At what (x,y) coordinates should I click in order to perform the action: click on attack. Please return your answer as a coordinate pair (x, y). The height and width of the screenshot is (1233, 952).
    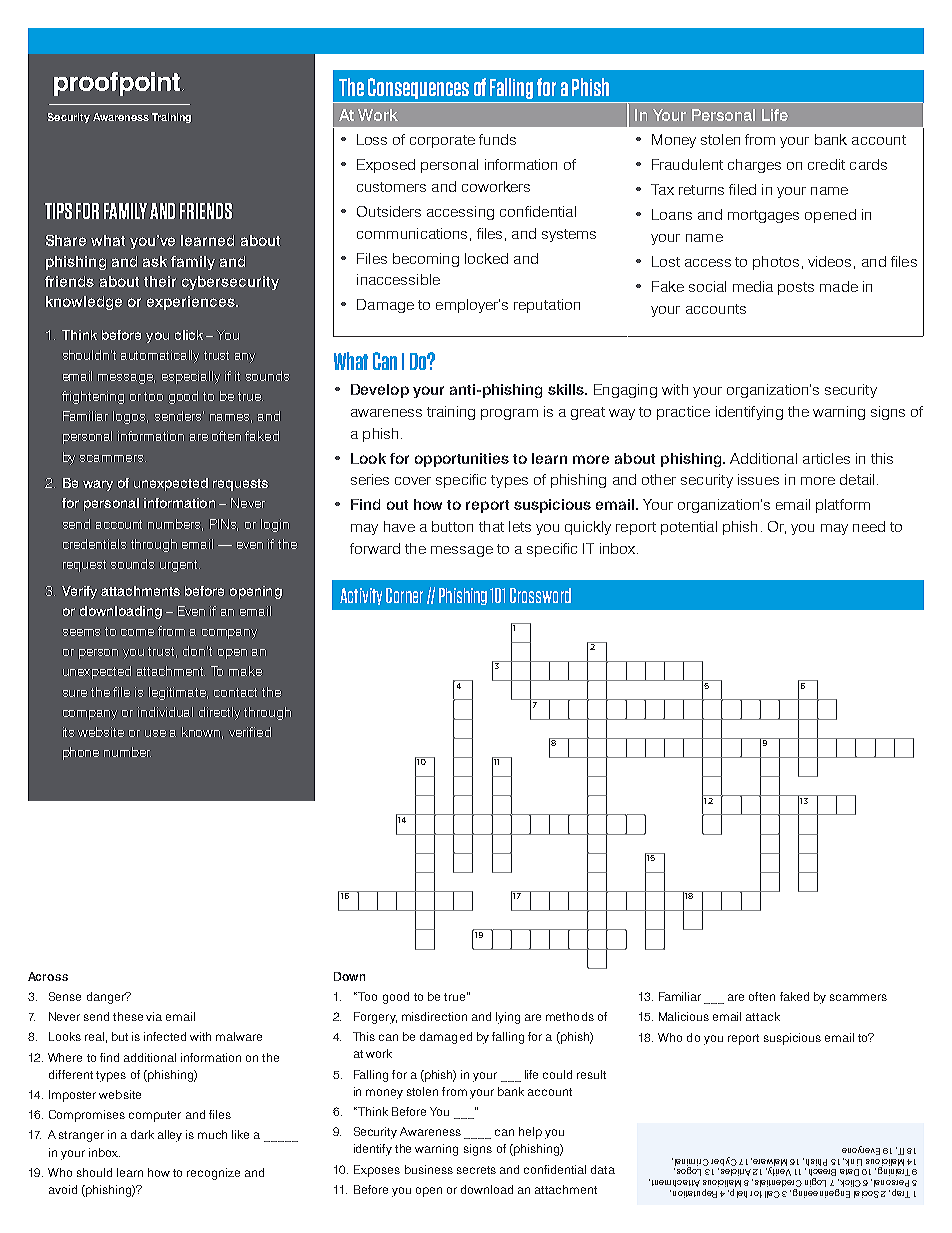
    Looking at the image, I should click on (763, 1016).
